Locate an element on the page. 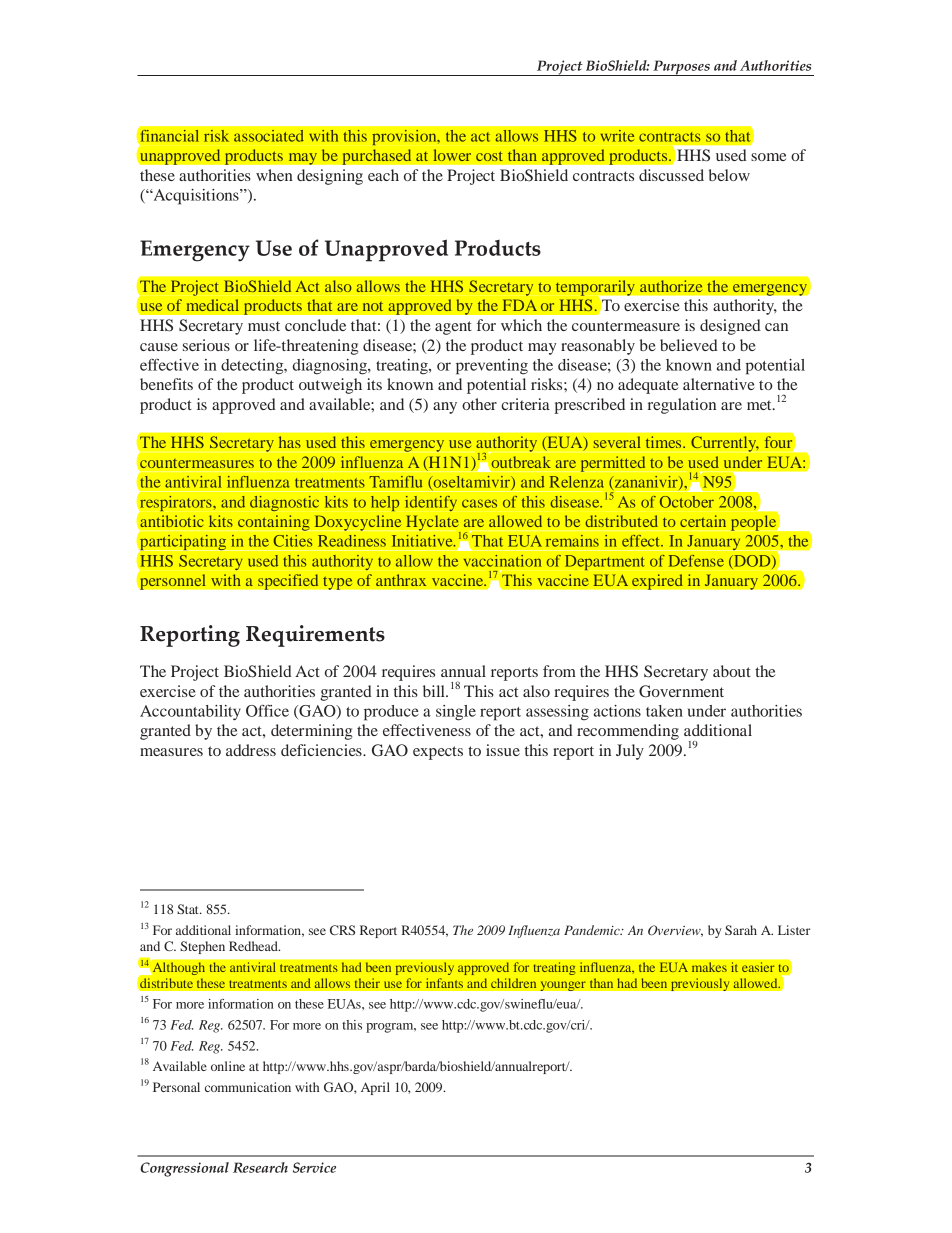 The image size is (952, 1233). associated is located at coordinates (269, 136).
